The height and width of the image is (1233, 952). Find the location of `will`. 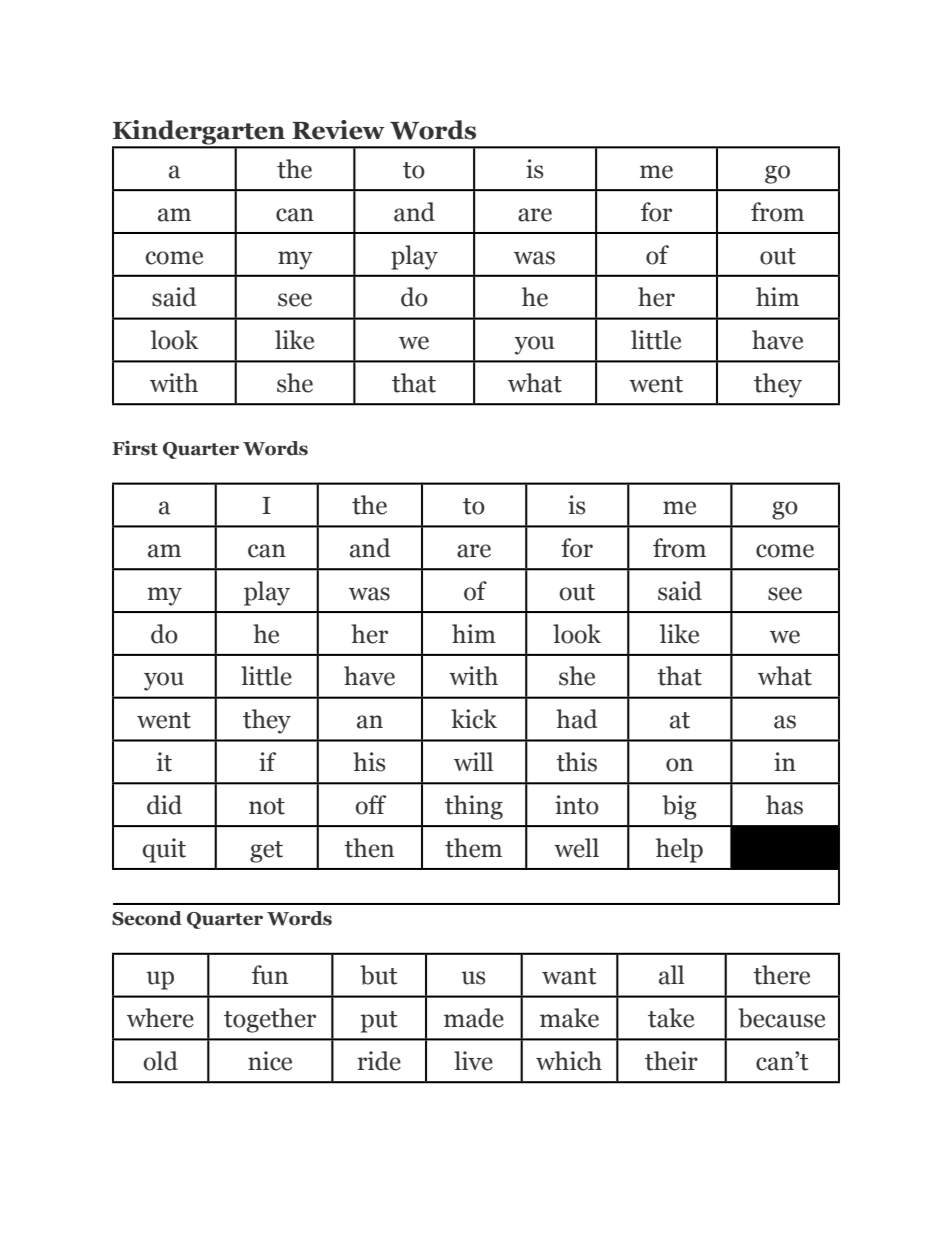

will is located at coordinates (473, 761).
